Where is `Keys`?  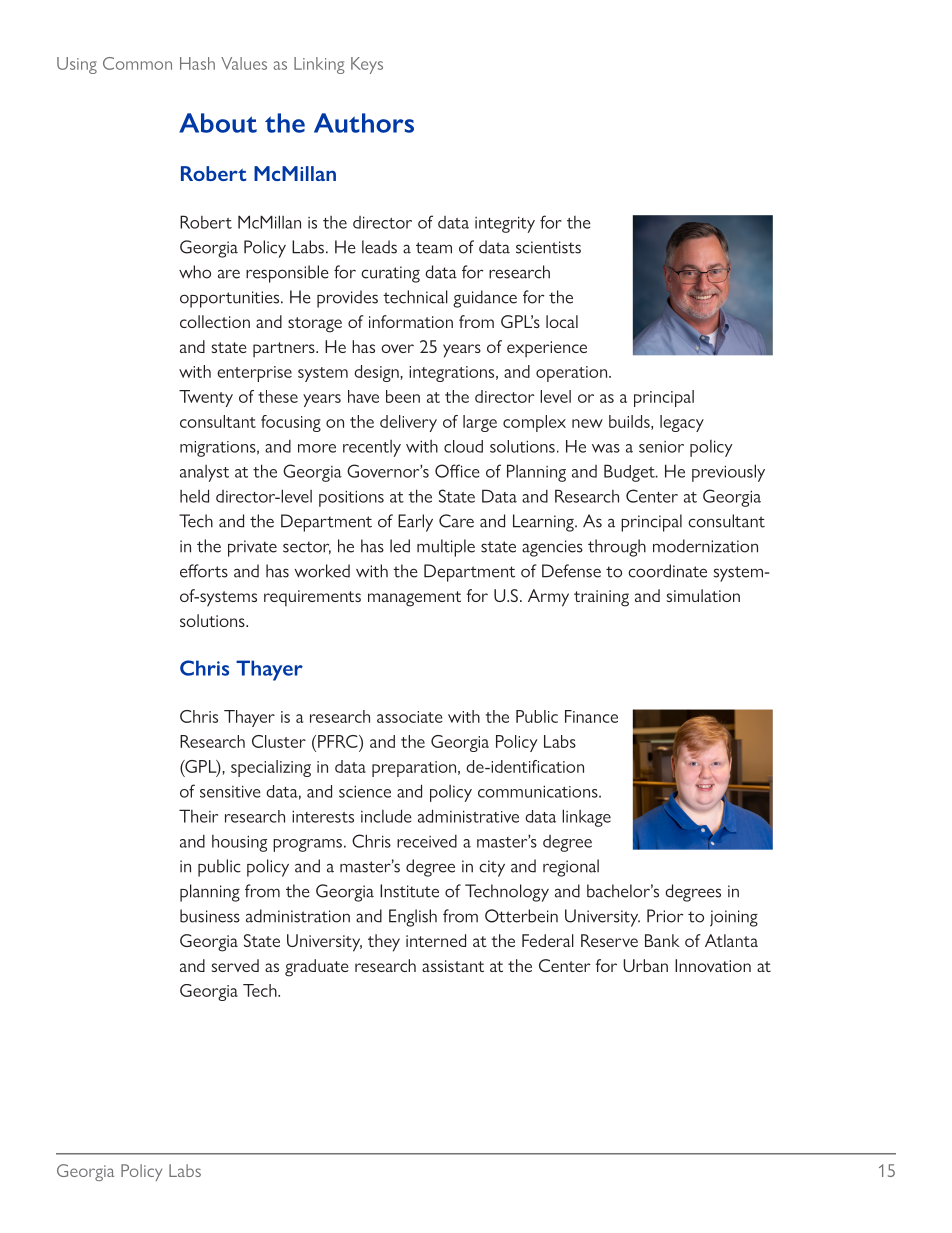 Keys is located at coordinates (367, 65).
